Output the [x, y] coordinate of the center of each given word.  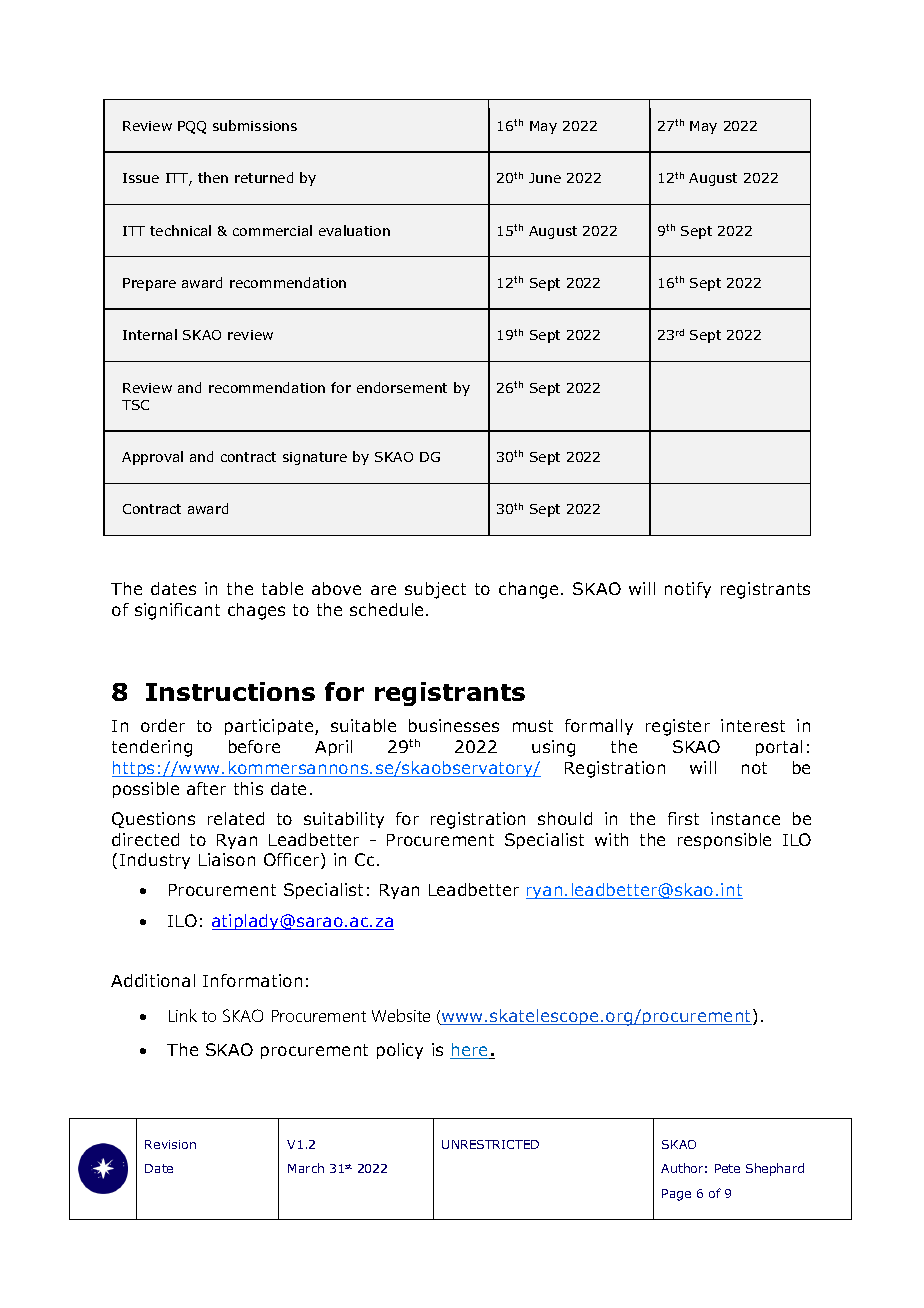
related [236, 818]
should [565, 818]
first [683, 818]
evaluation [354, 230]
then [213, 177]
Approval [152, 458]
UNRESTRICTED [490, 1144]
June [545, 178]
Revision [170, 1144]
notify [688, 590]
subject [435, 590]
